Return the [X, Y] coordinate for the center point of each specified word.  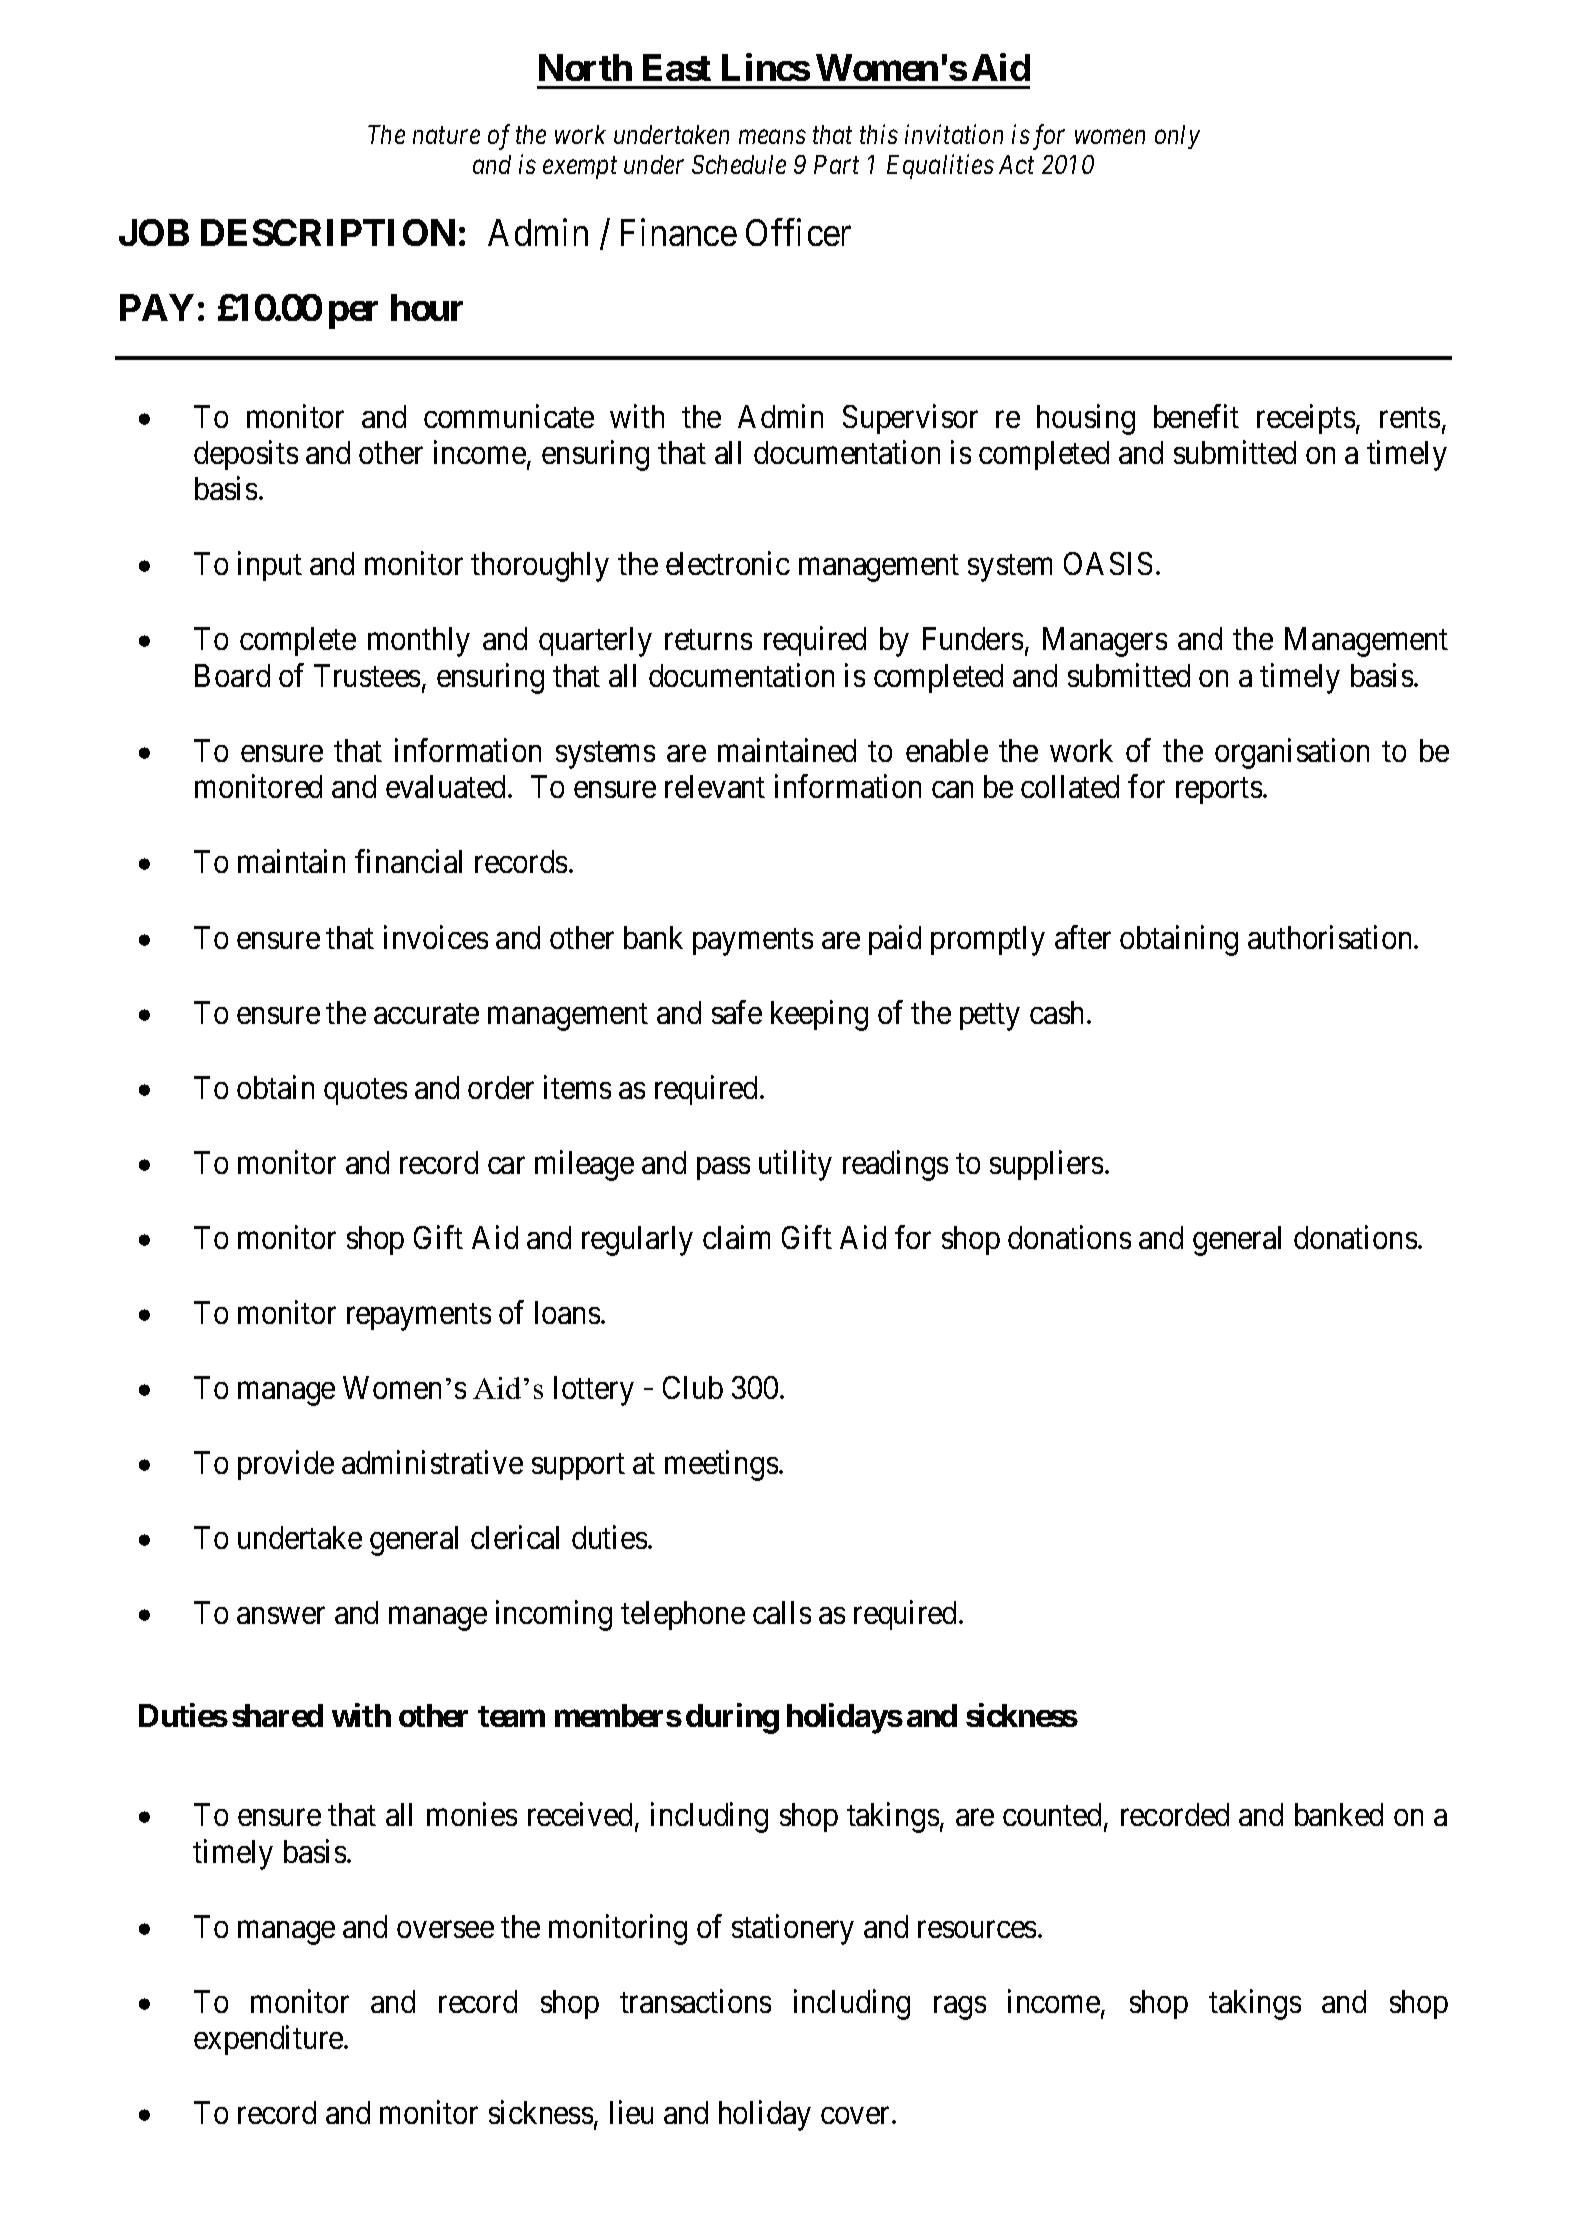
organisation [1292, 753]
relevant [715, 786]
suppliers [1046, 1165]
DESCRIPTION [328, 232]
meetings [721, 1465]
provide [286, 1465]
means [772, 137]
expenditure [269, 2040]
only [1177, 137]
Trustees [367, 675]
